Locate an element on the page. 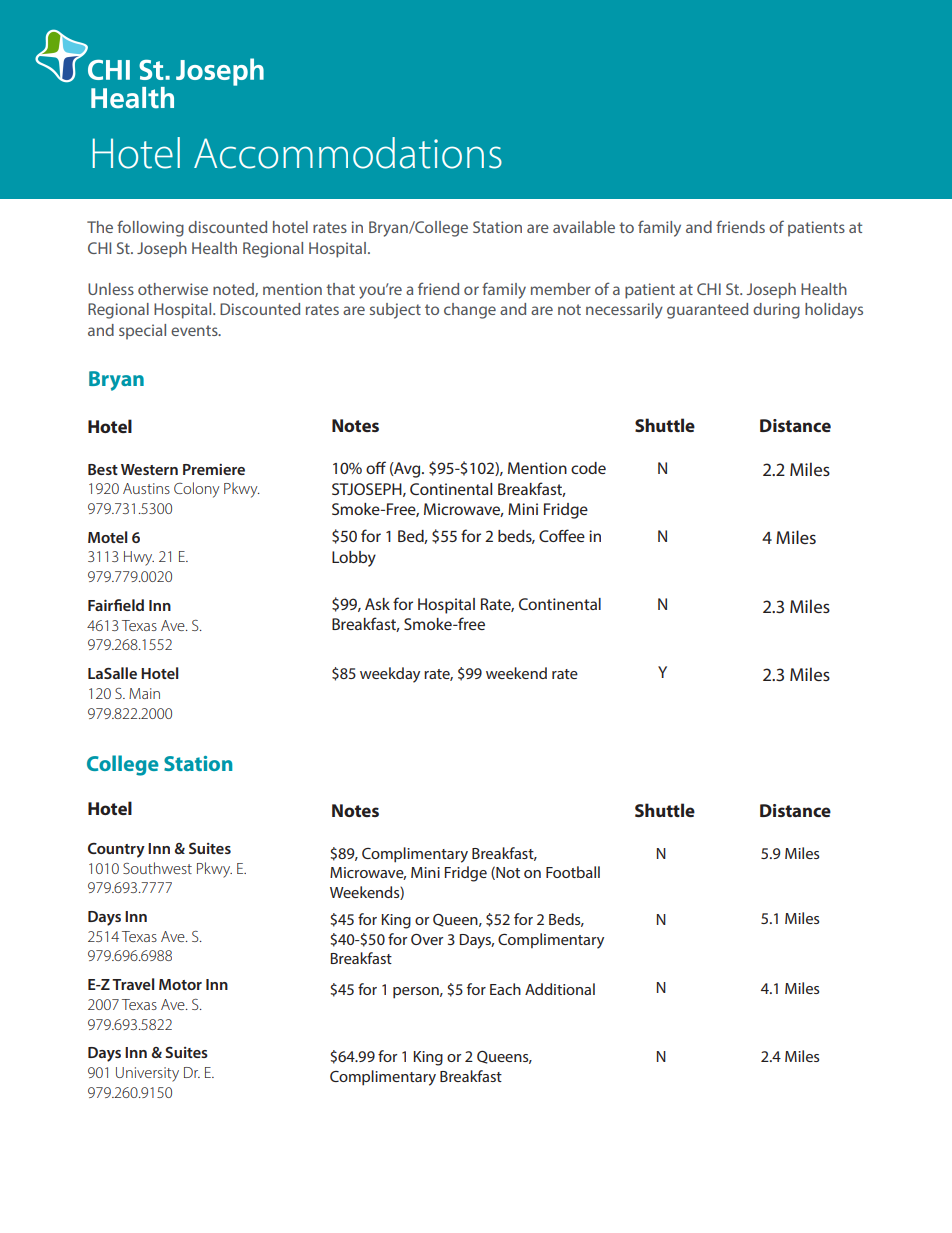 The width and height of the page is (952, 1233). Accommodations is located at coordinates (348, 153).
